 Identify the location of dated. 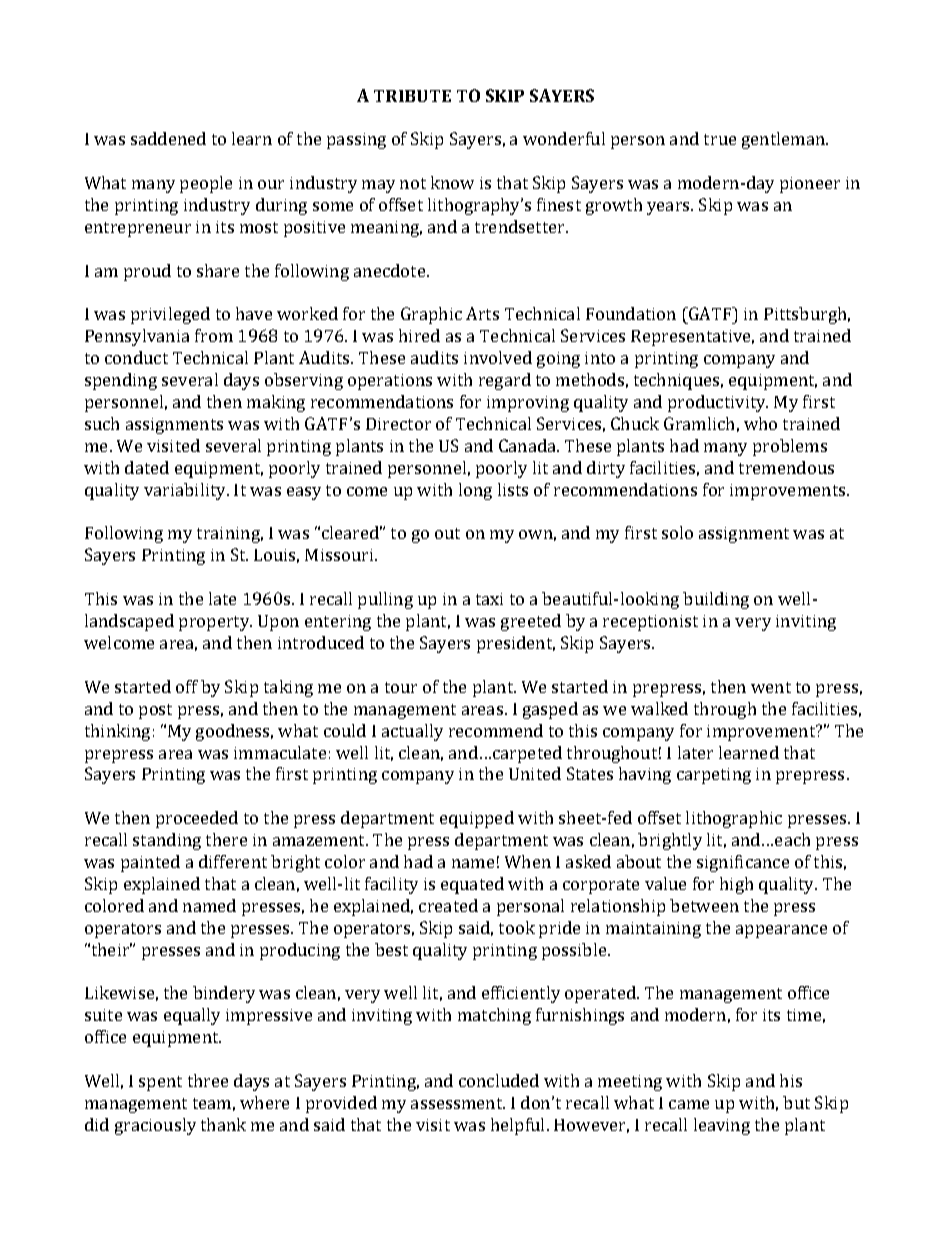
(147, 467).
